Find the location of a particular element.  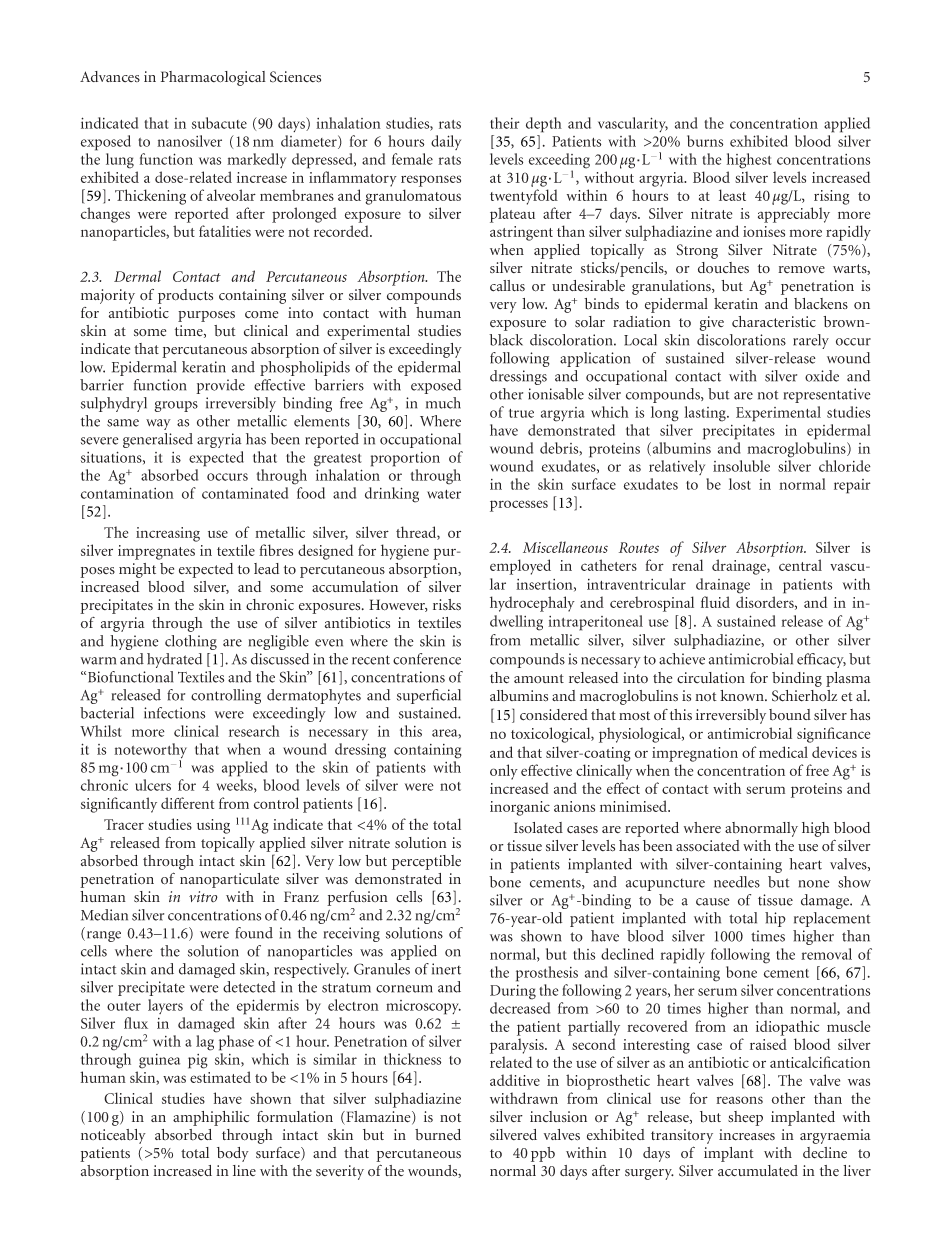

clothing is located at coordinates (191, 642).
